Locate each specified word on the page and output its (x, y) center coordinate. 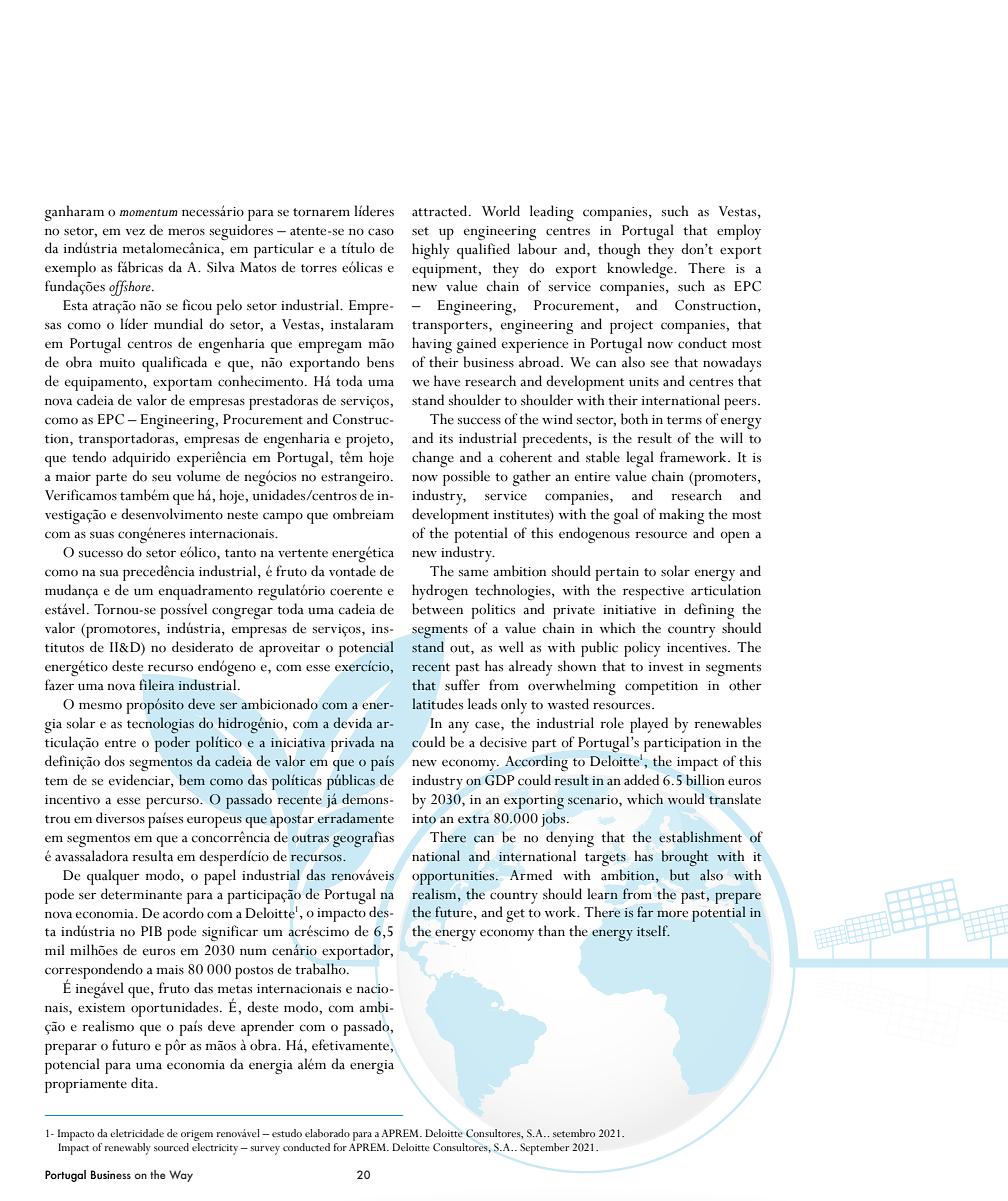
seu (161, 478)
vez (135, 232)
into (424, 819)
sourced (171, 1147)
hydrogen (440, 592)
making (681, 516)
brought (685, 858)
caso (381, 232)
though (619, 251)
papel (220, 877)
